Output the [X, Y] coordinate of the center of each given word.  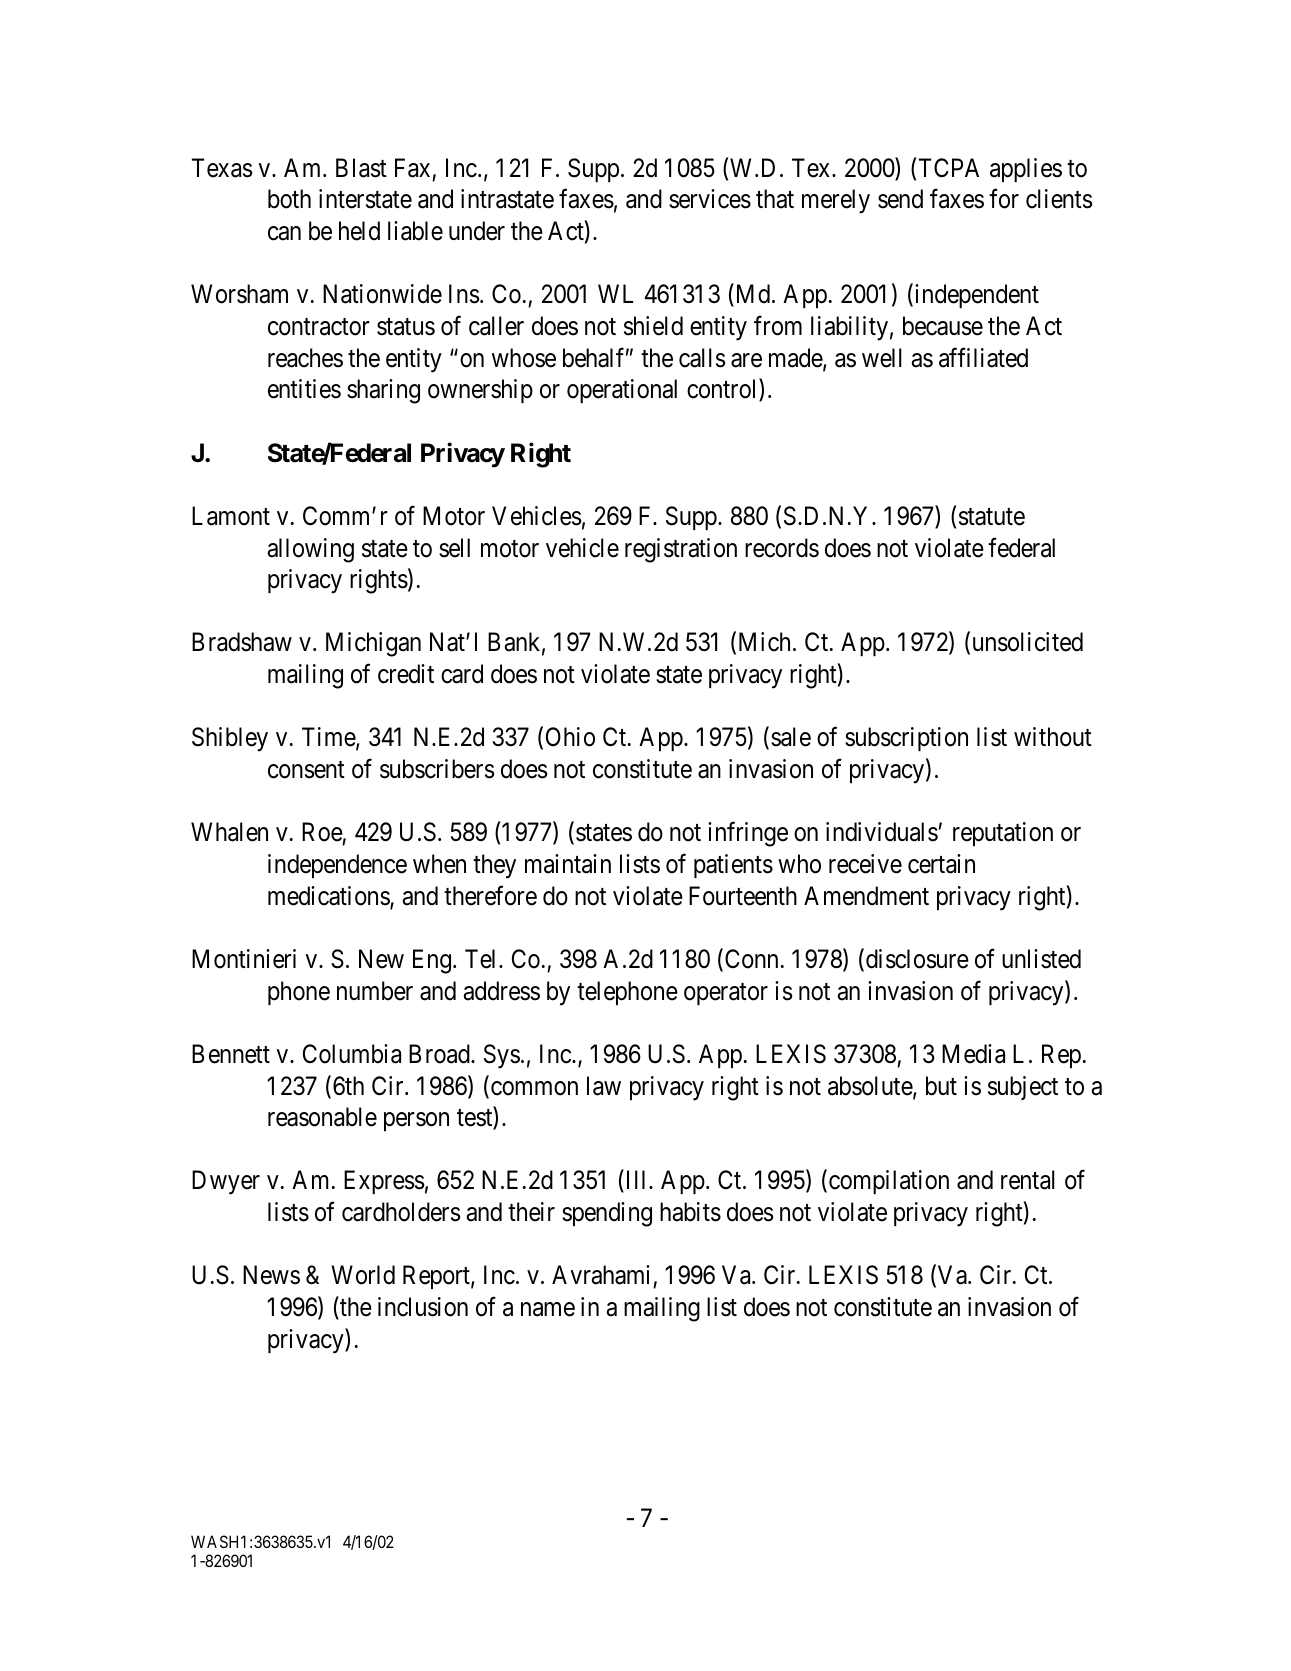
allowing [311, 550]
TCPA [949, 168]
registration [681, 550]
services [710, 199]
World [363, 1275]
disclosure [917, 959]
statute [992, 517]
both [289, 199]
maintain [568, 864]
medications [329, 897]
